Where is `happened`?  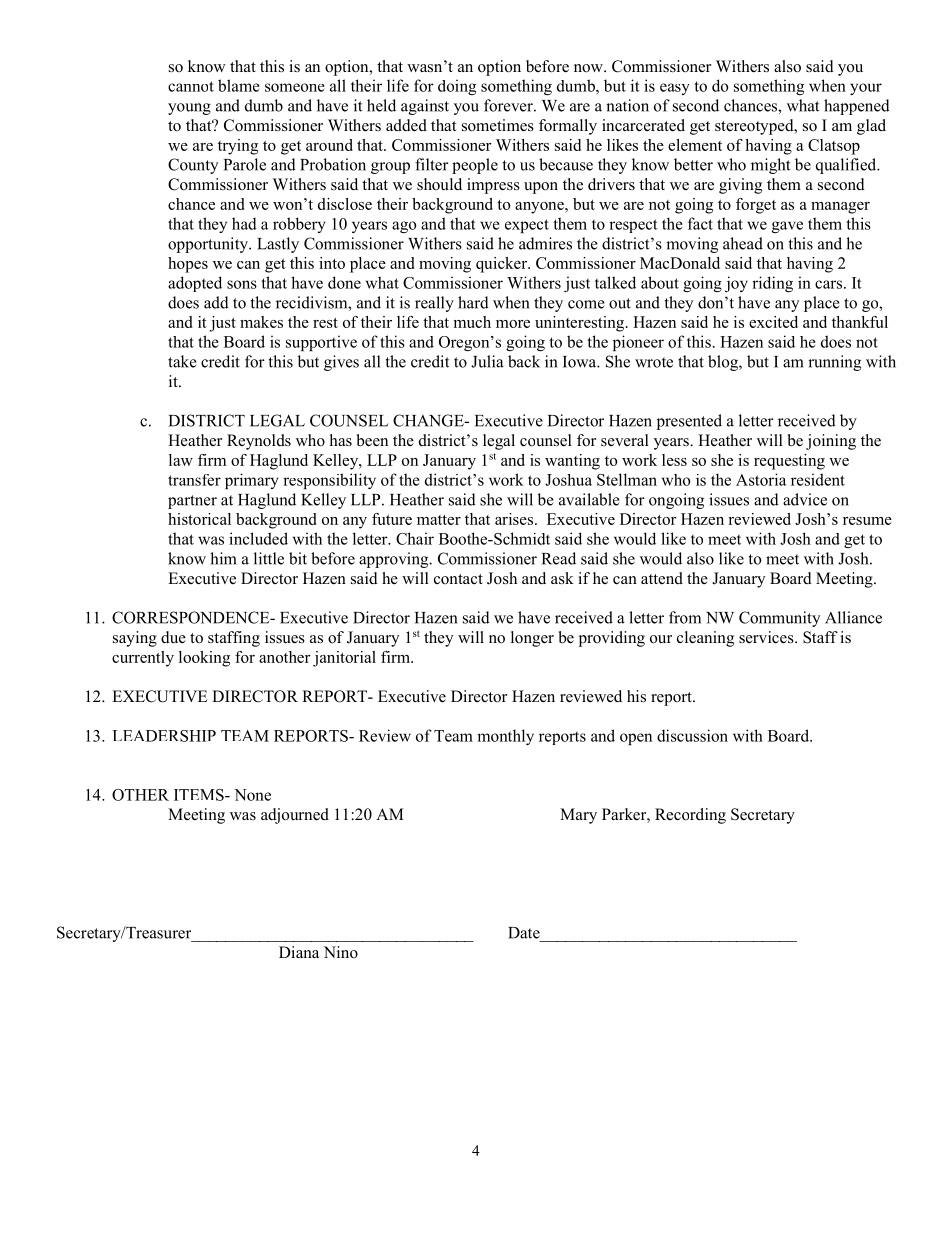 happened is located at coordinates (857, 107).
